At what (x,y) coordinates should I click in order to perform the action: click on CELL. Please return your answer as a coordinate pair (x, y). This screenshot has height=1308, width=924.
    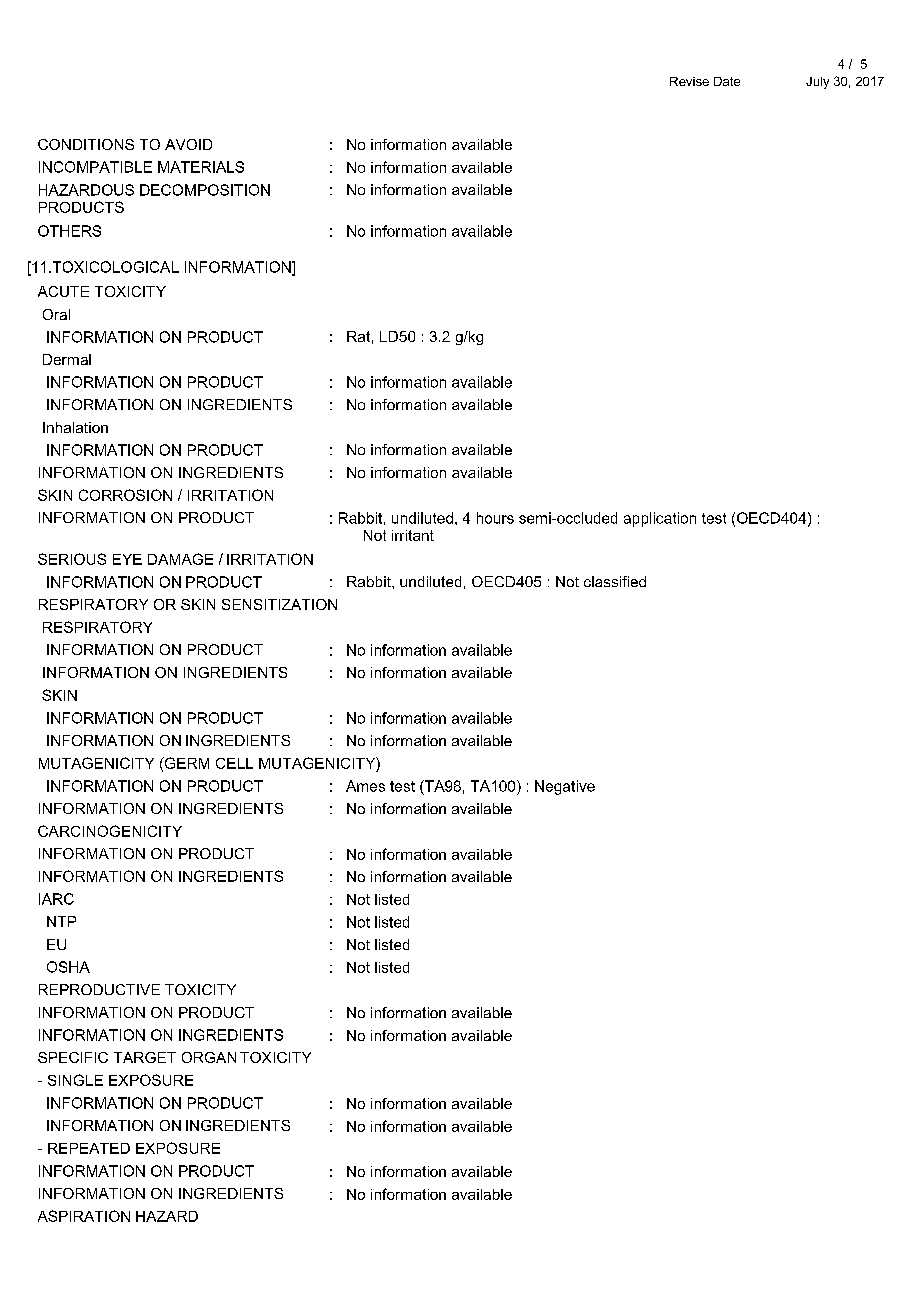
    Looking at the image, I should click on (234, 763).
